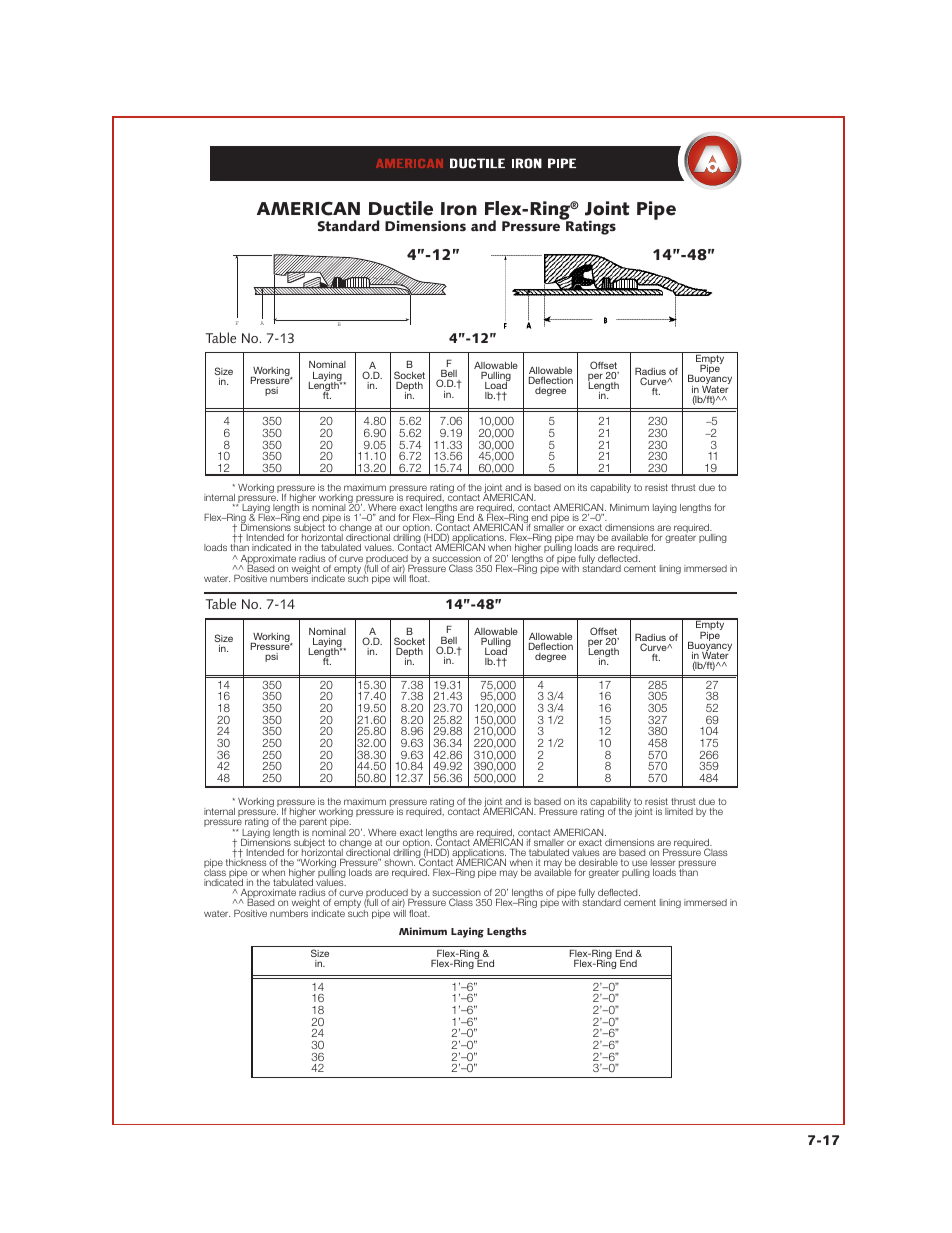 This image has height=1233, width=952. What do you see at coordinates (663, 862) in the image?
I see `lesser` at bounding box center [663, 862].
